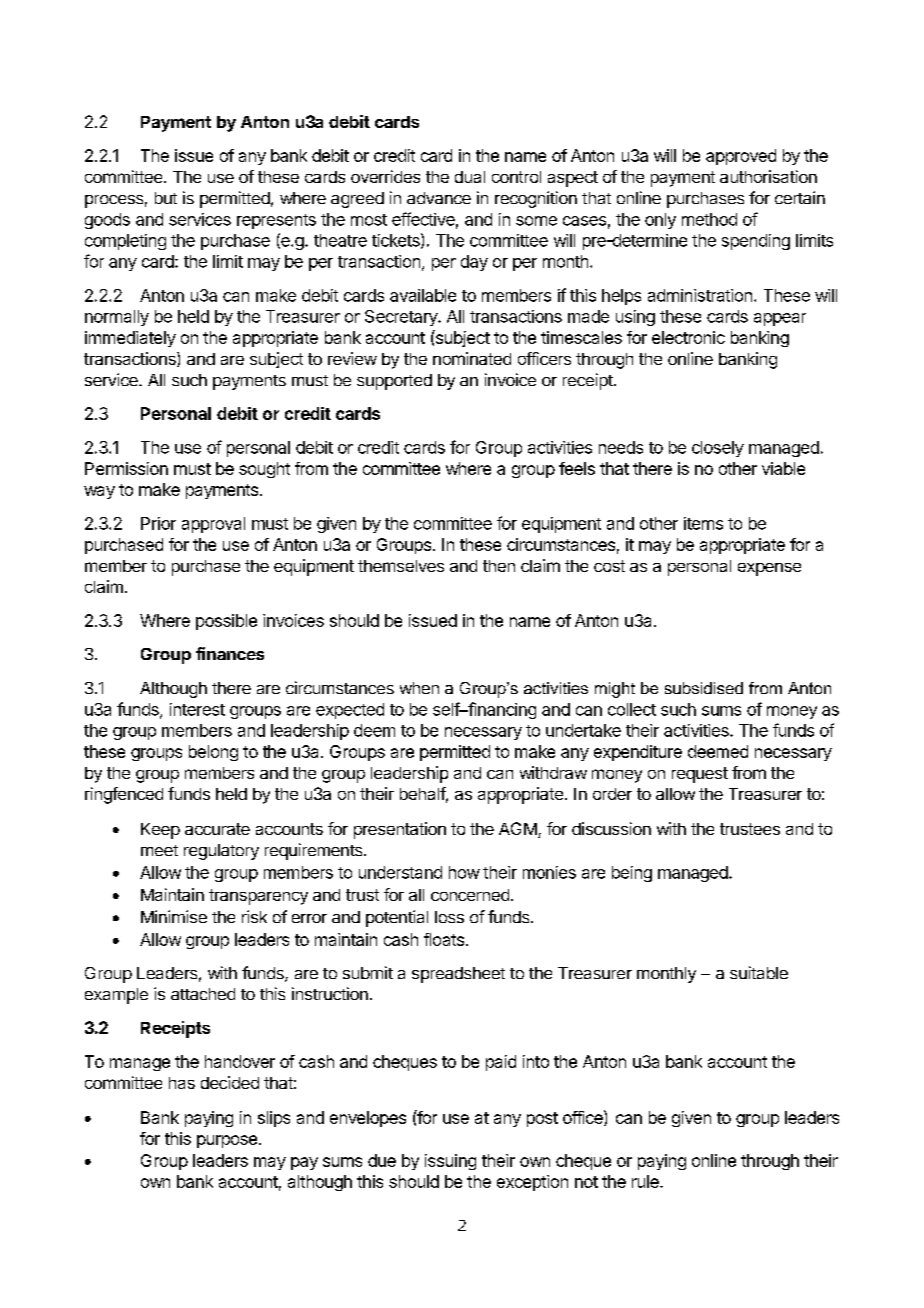  Describe the element at coordinates (160, 831) in the image. I see `Keep` at that location.
